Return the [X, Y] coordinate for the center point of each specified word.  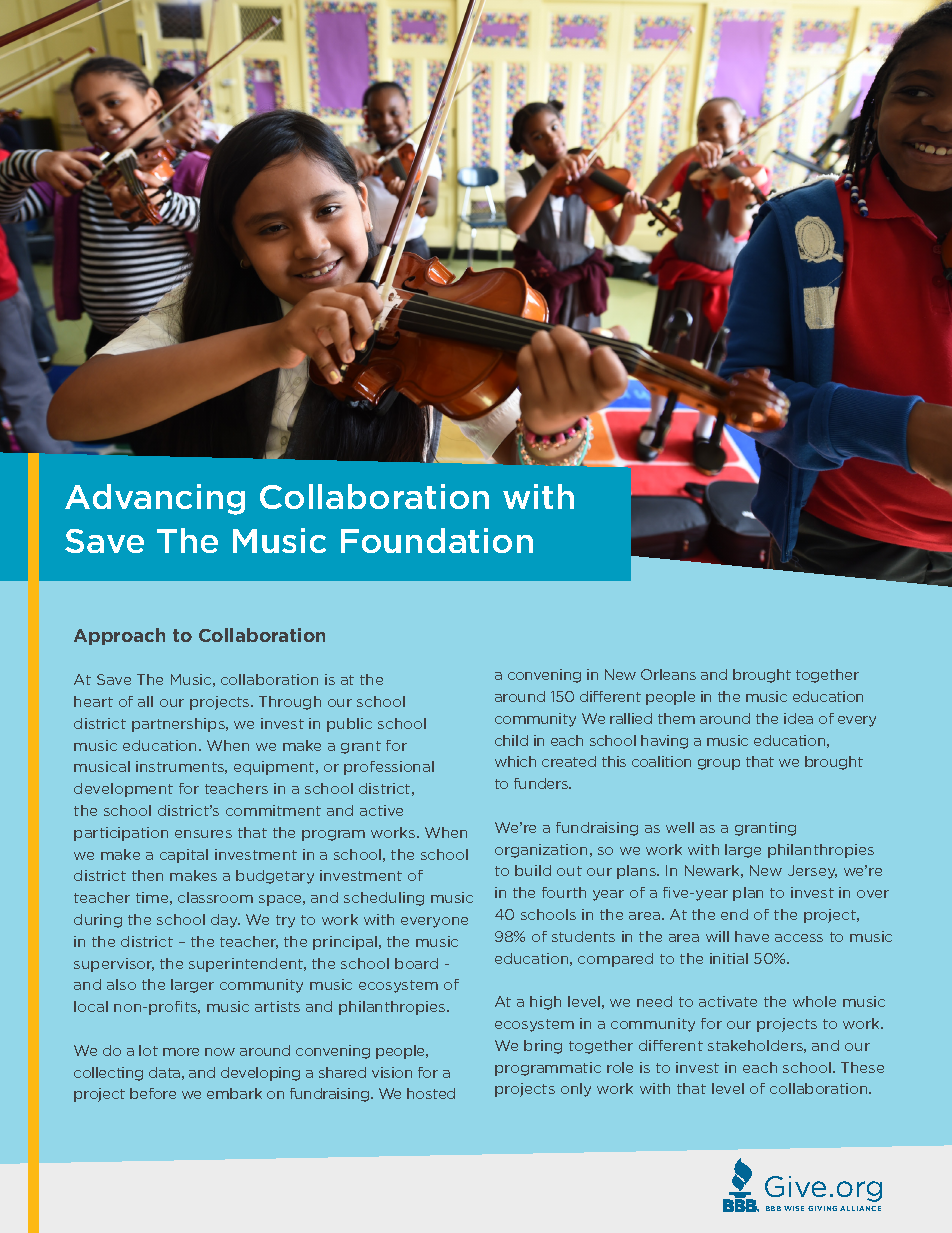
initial [729, 958]
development [123, 790]
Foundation [437, 540]
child [511, 740]
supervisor [114, 965]
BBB [773, 1208]
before [153, 1093]
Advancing [155, 499]
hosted [431, 1093]
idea [798, 718]
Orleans [668, 674]
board [416, 963]
